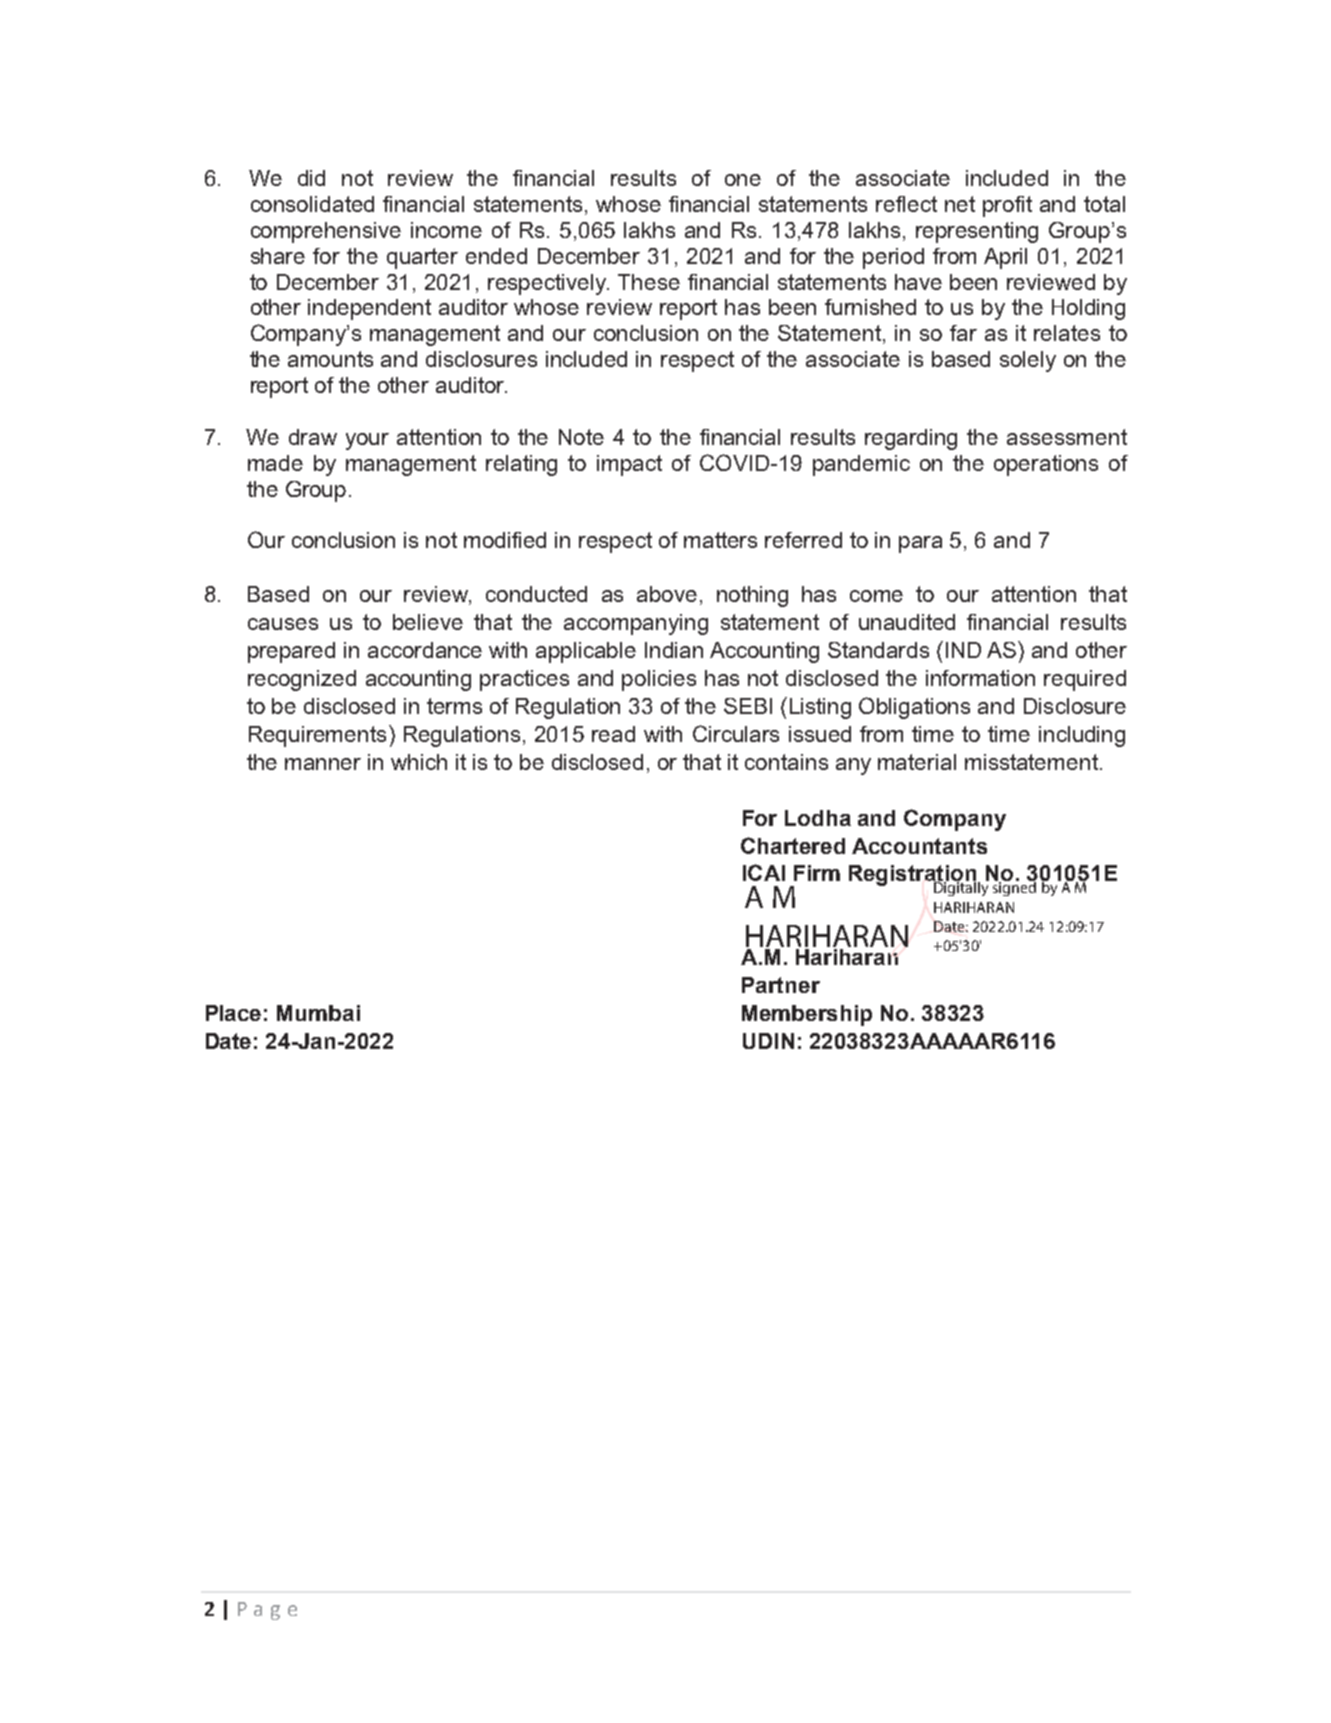  Describe the element at coordinates (311, 178) in the page. I see `did` at that location.
